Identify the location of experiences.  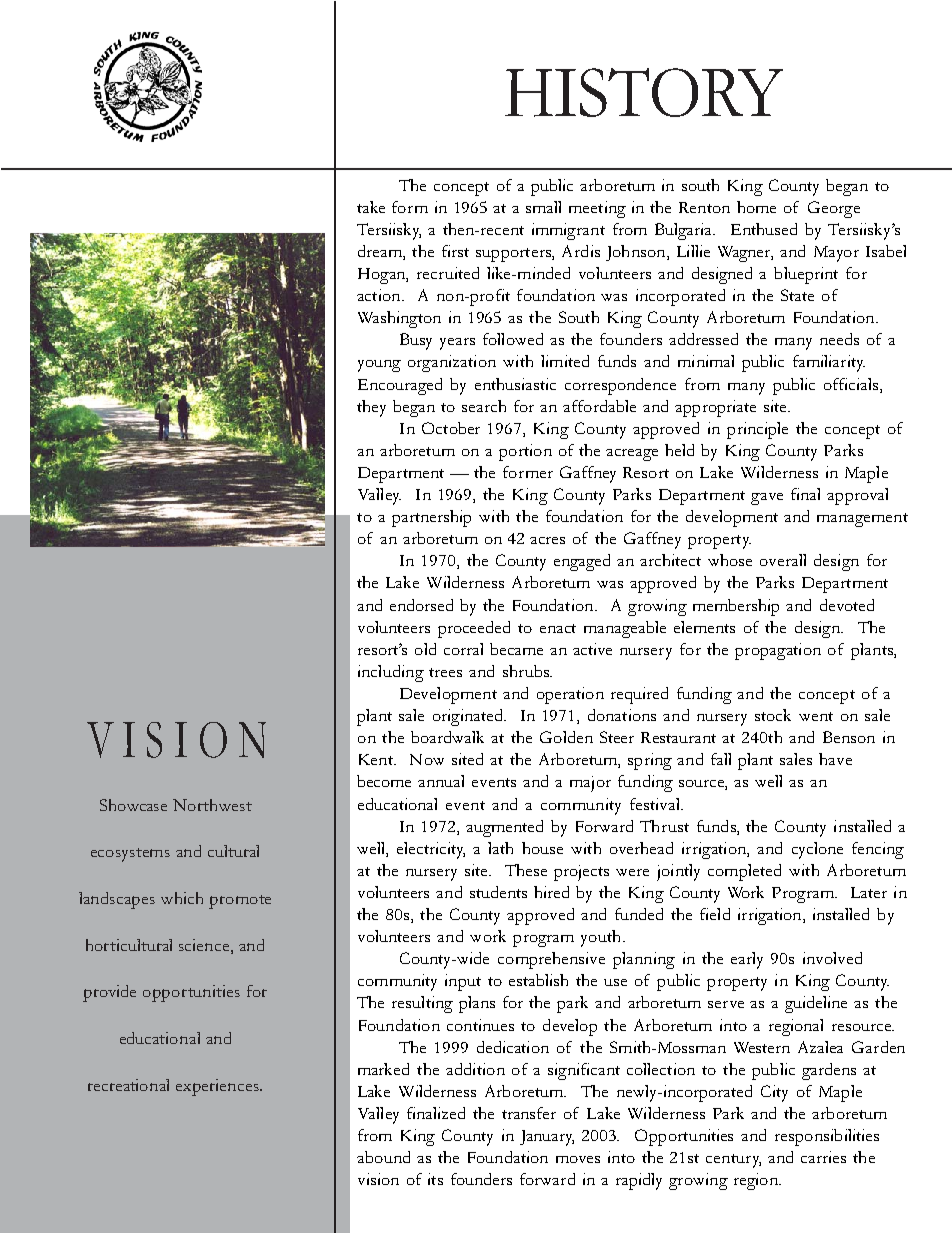
(219, 1087).
